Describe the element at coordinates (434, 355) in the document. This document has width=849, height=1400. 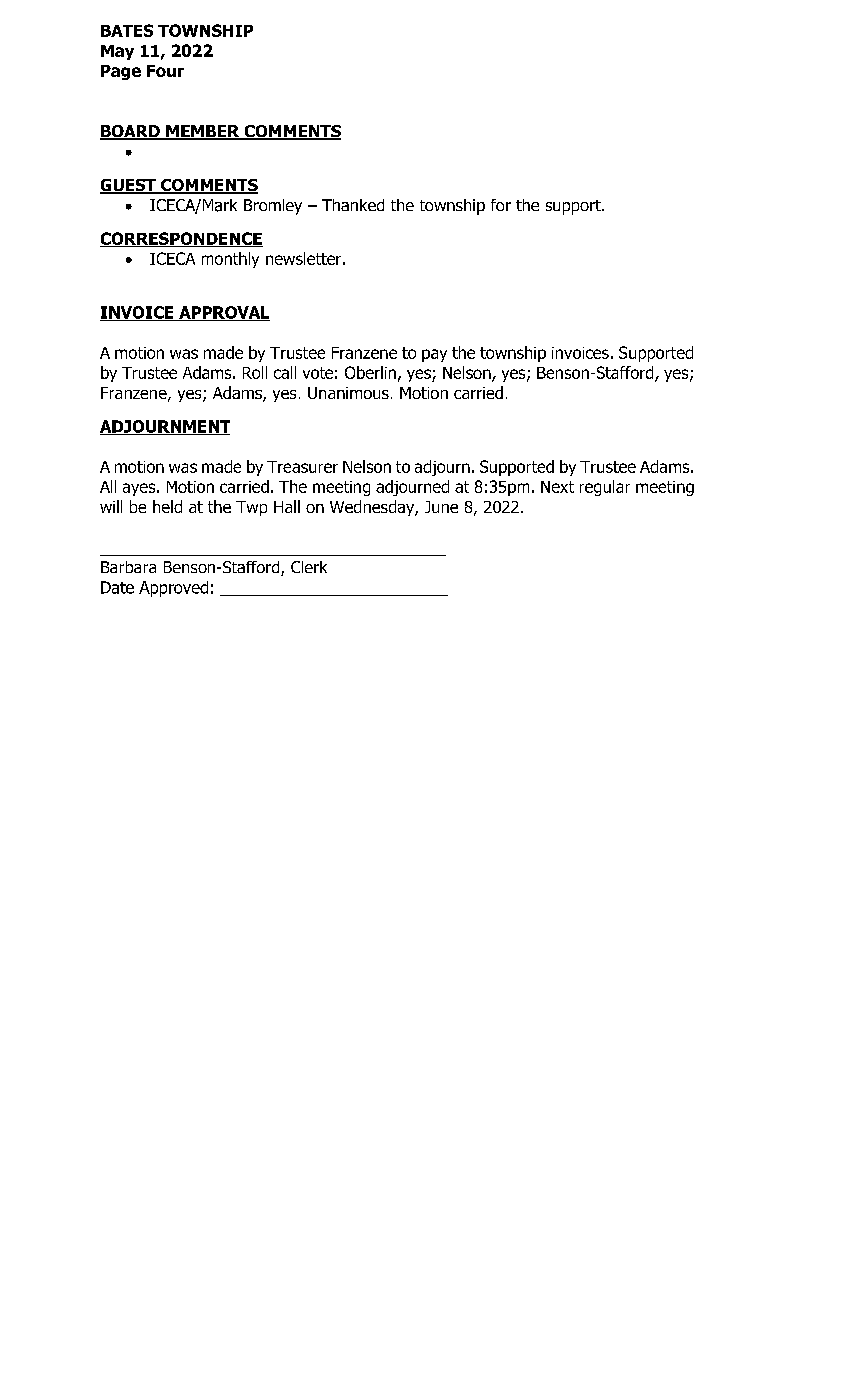
I see `pay` at that location.
